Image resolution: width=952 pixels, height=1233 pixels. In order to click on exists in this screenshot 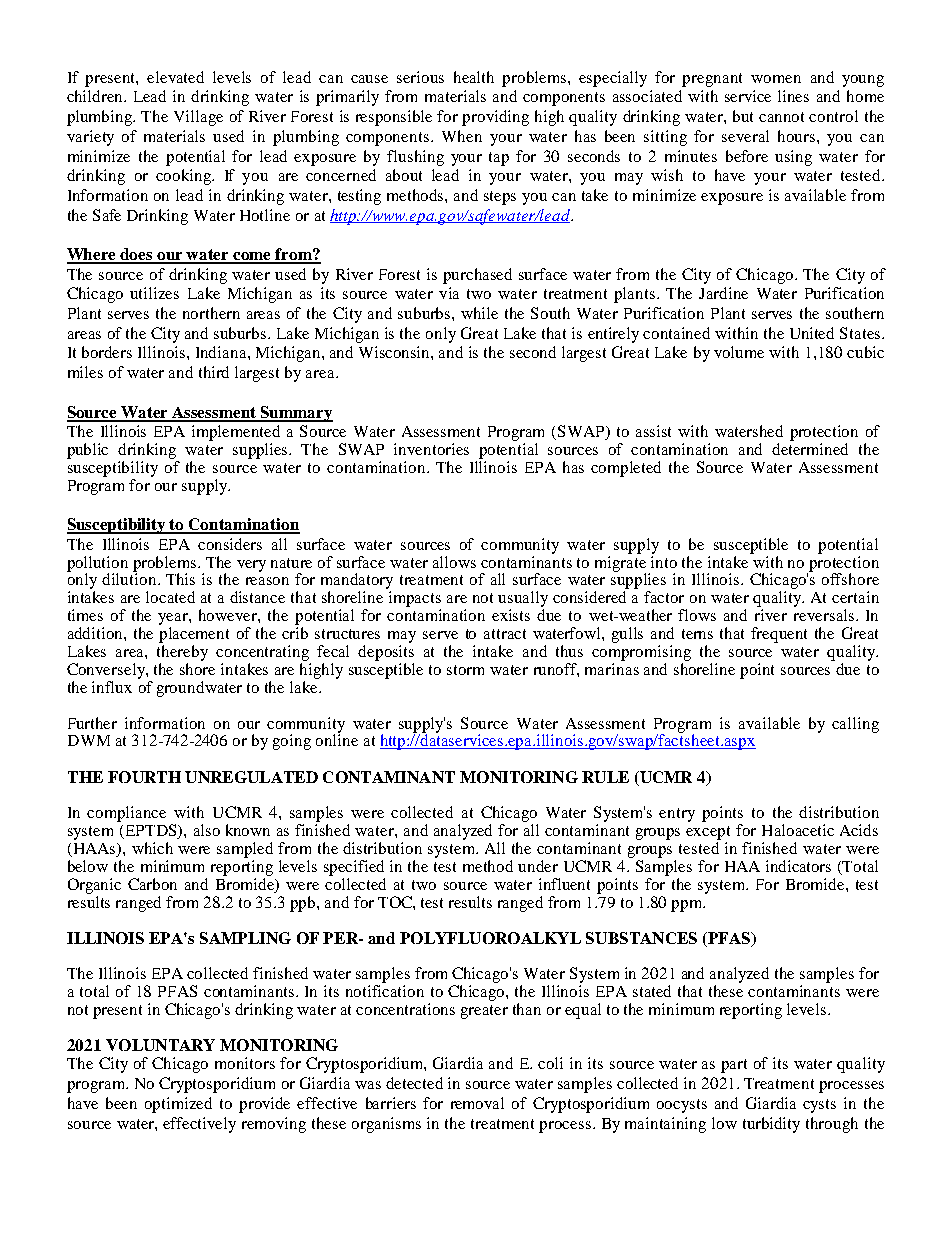, I will do `click(511, 615)`.
